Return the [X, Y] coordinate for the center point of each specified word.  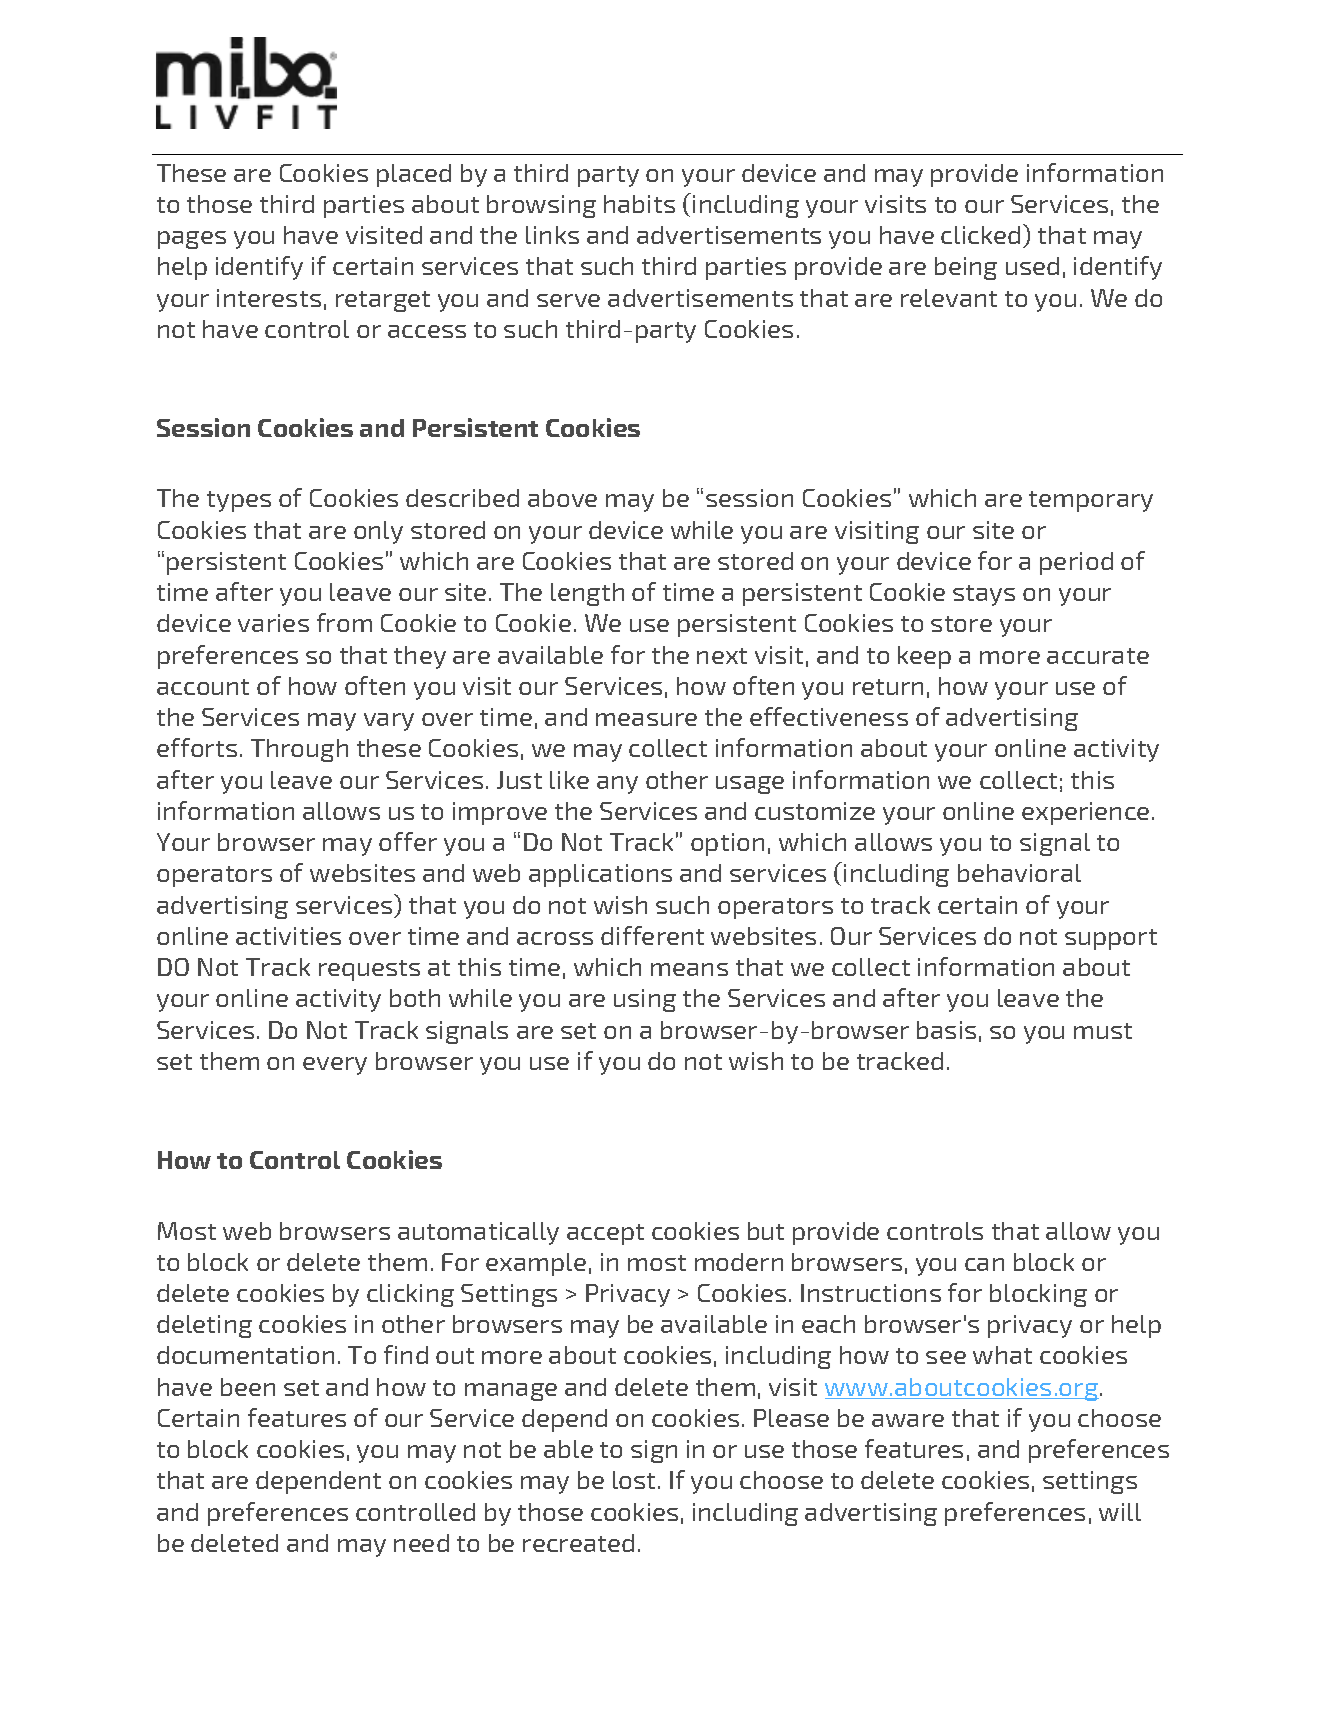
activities [288, 936]
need [421, 1543]
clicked [980, 235]
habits [639, 204]
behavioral [1019, 873]
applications [600, 875]
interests [269, 298]
